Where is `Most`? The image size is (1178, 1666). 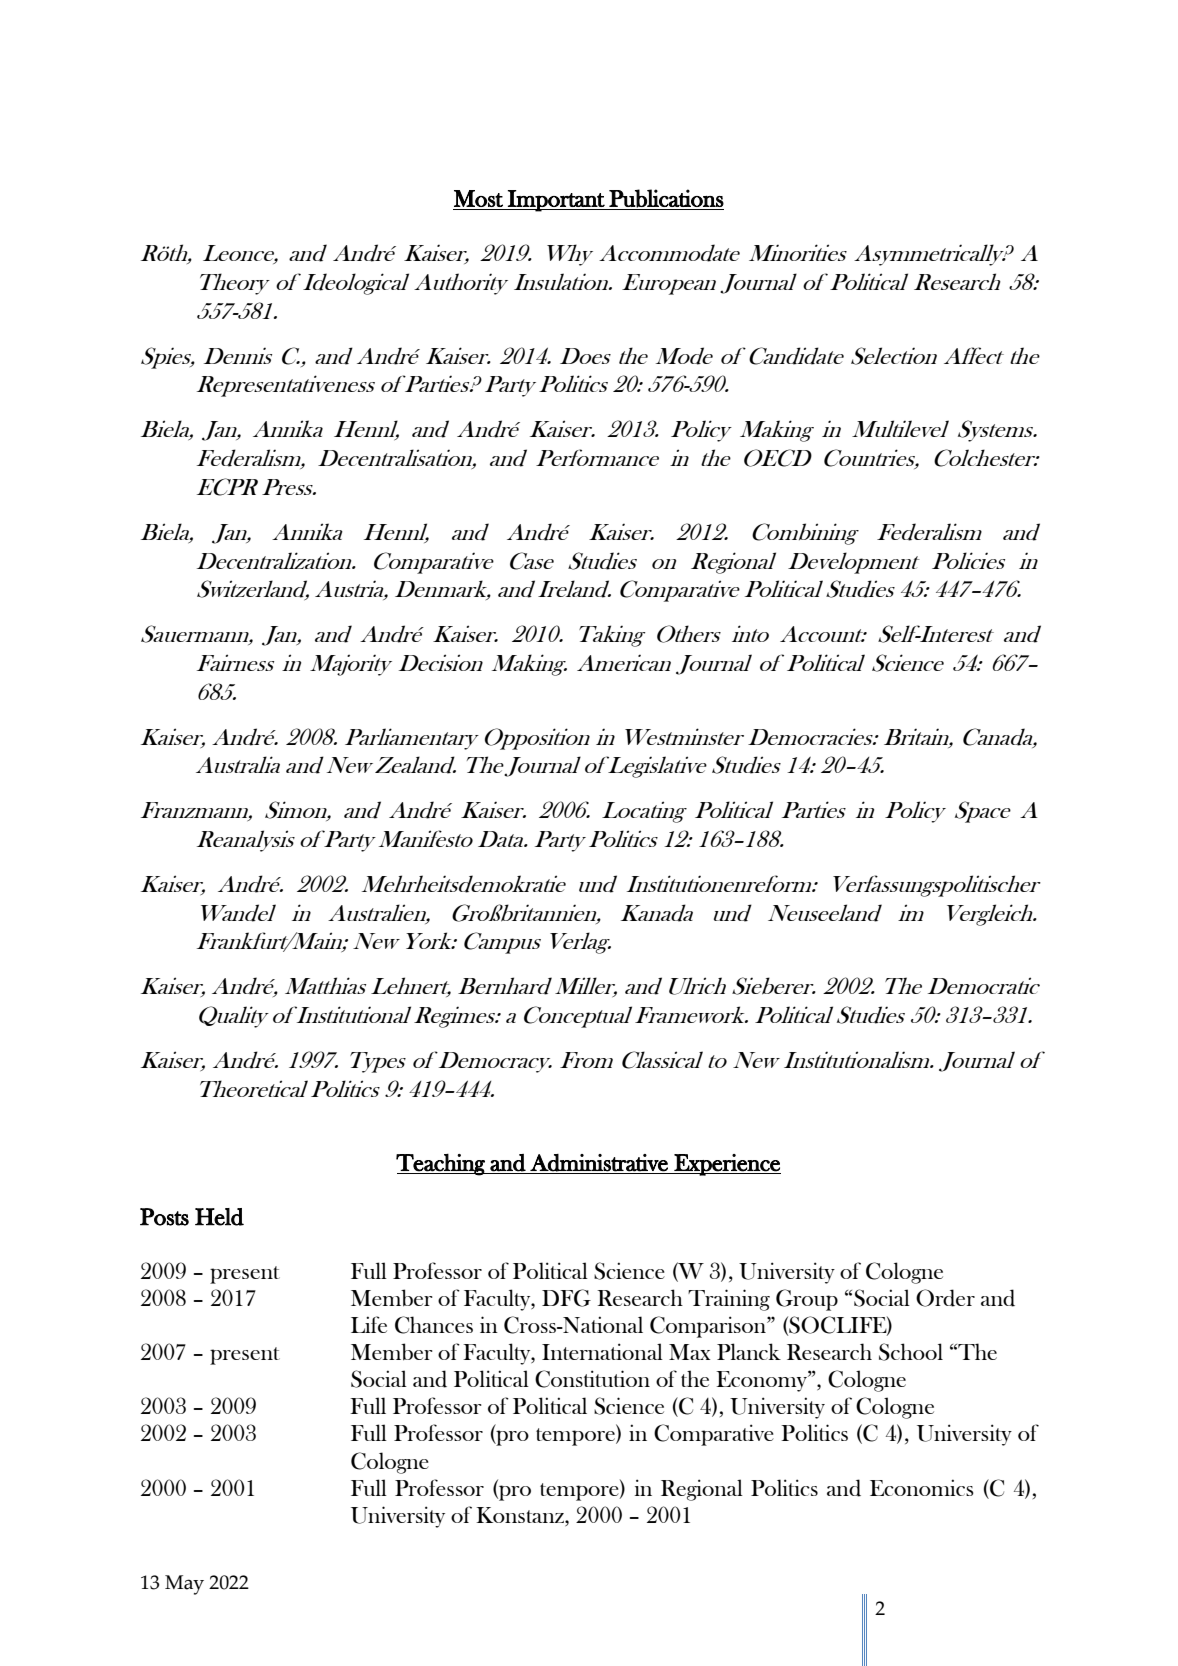
Most is located at coordinates (478, 198).
